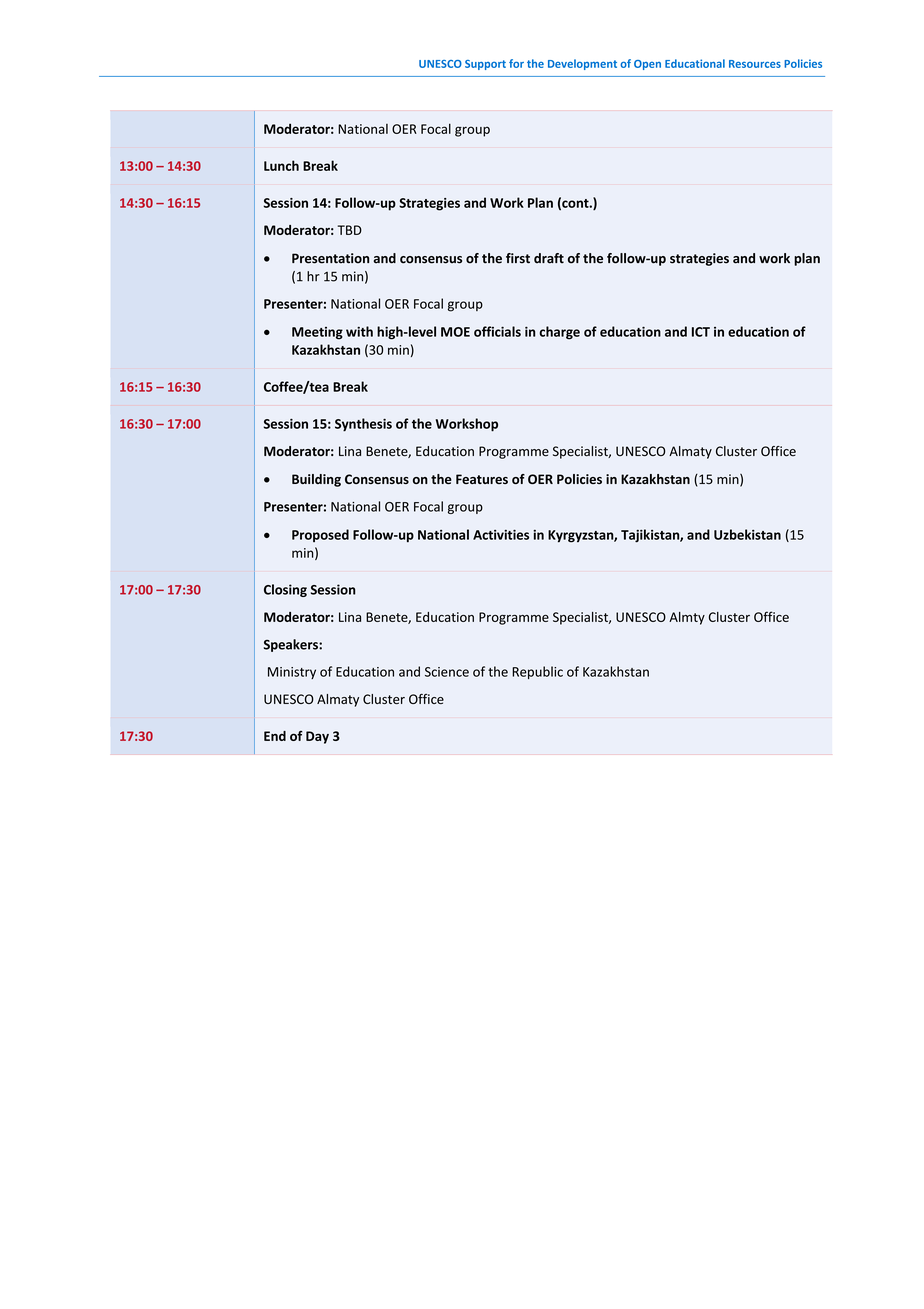 The height and width of the screenshot is (1309, 924). What do you see at coordinates (516, 63) in the screenshot?
I see `for` at bounding box center [516, 63].
